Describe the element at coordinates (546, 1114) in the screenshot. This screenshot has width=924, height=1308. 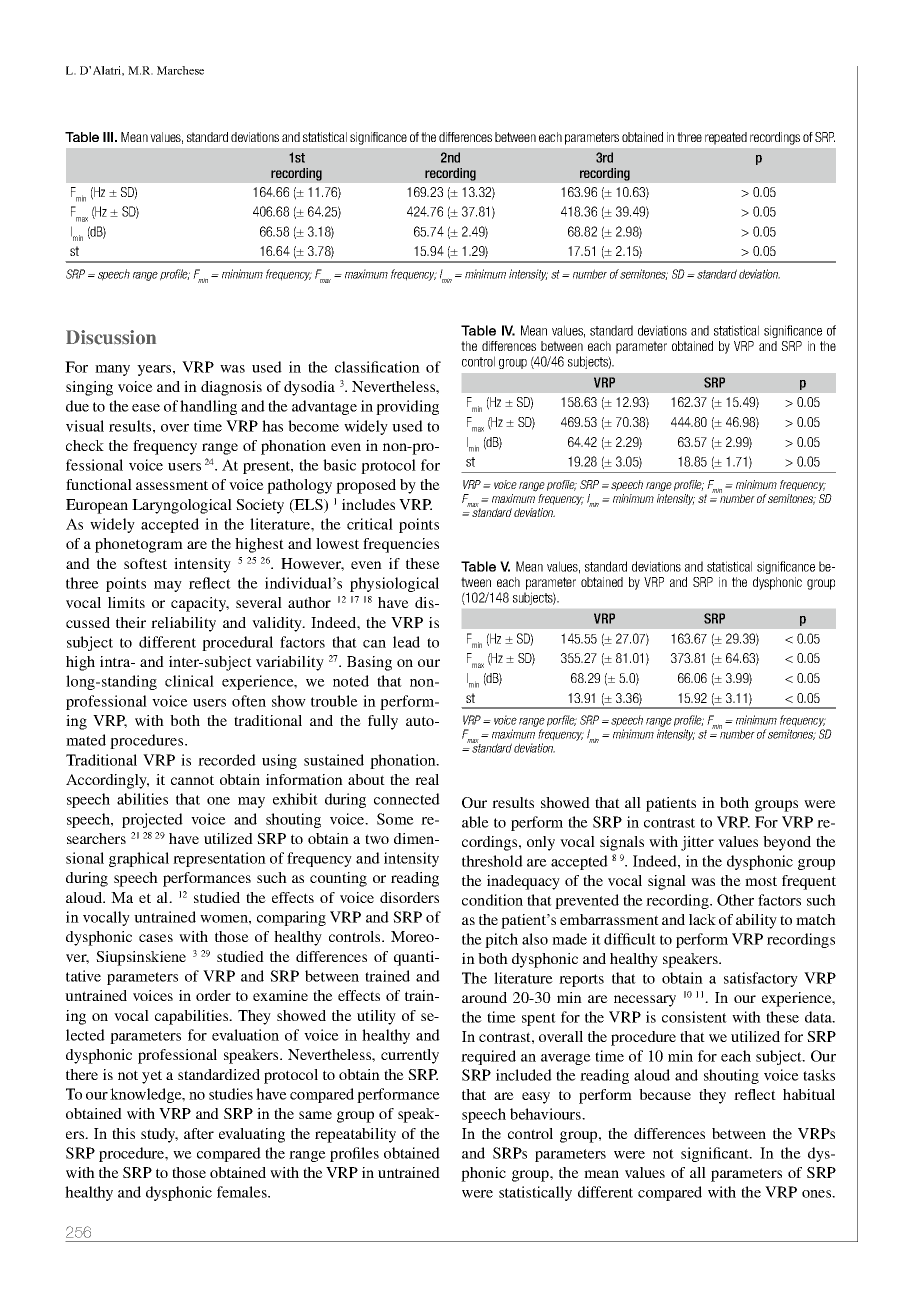
I see `behaviours` at that location.
